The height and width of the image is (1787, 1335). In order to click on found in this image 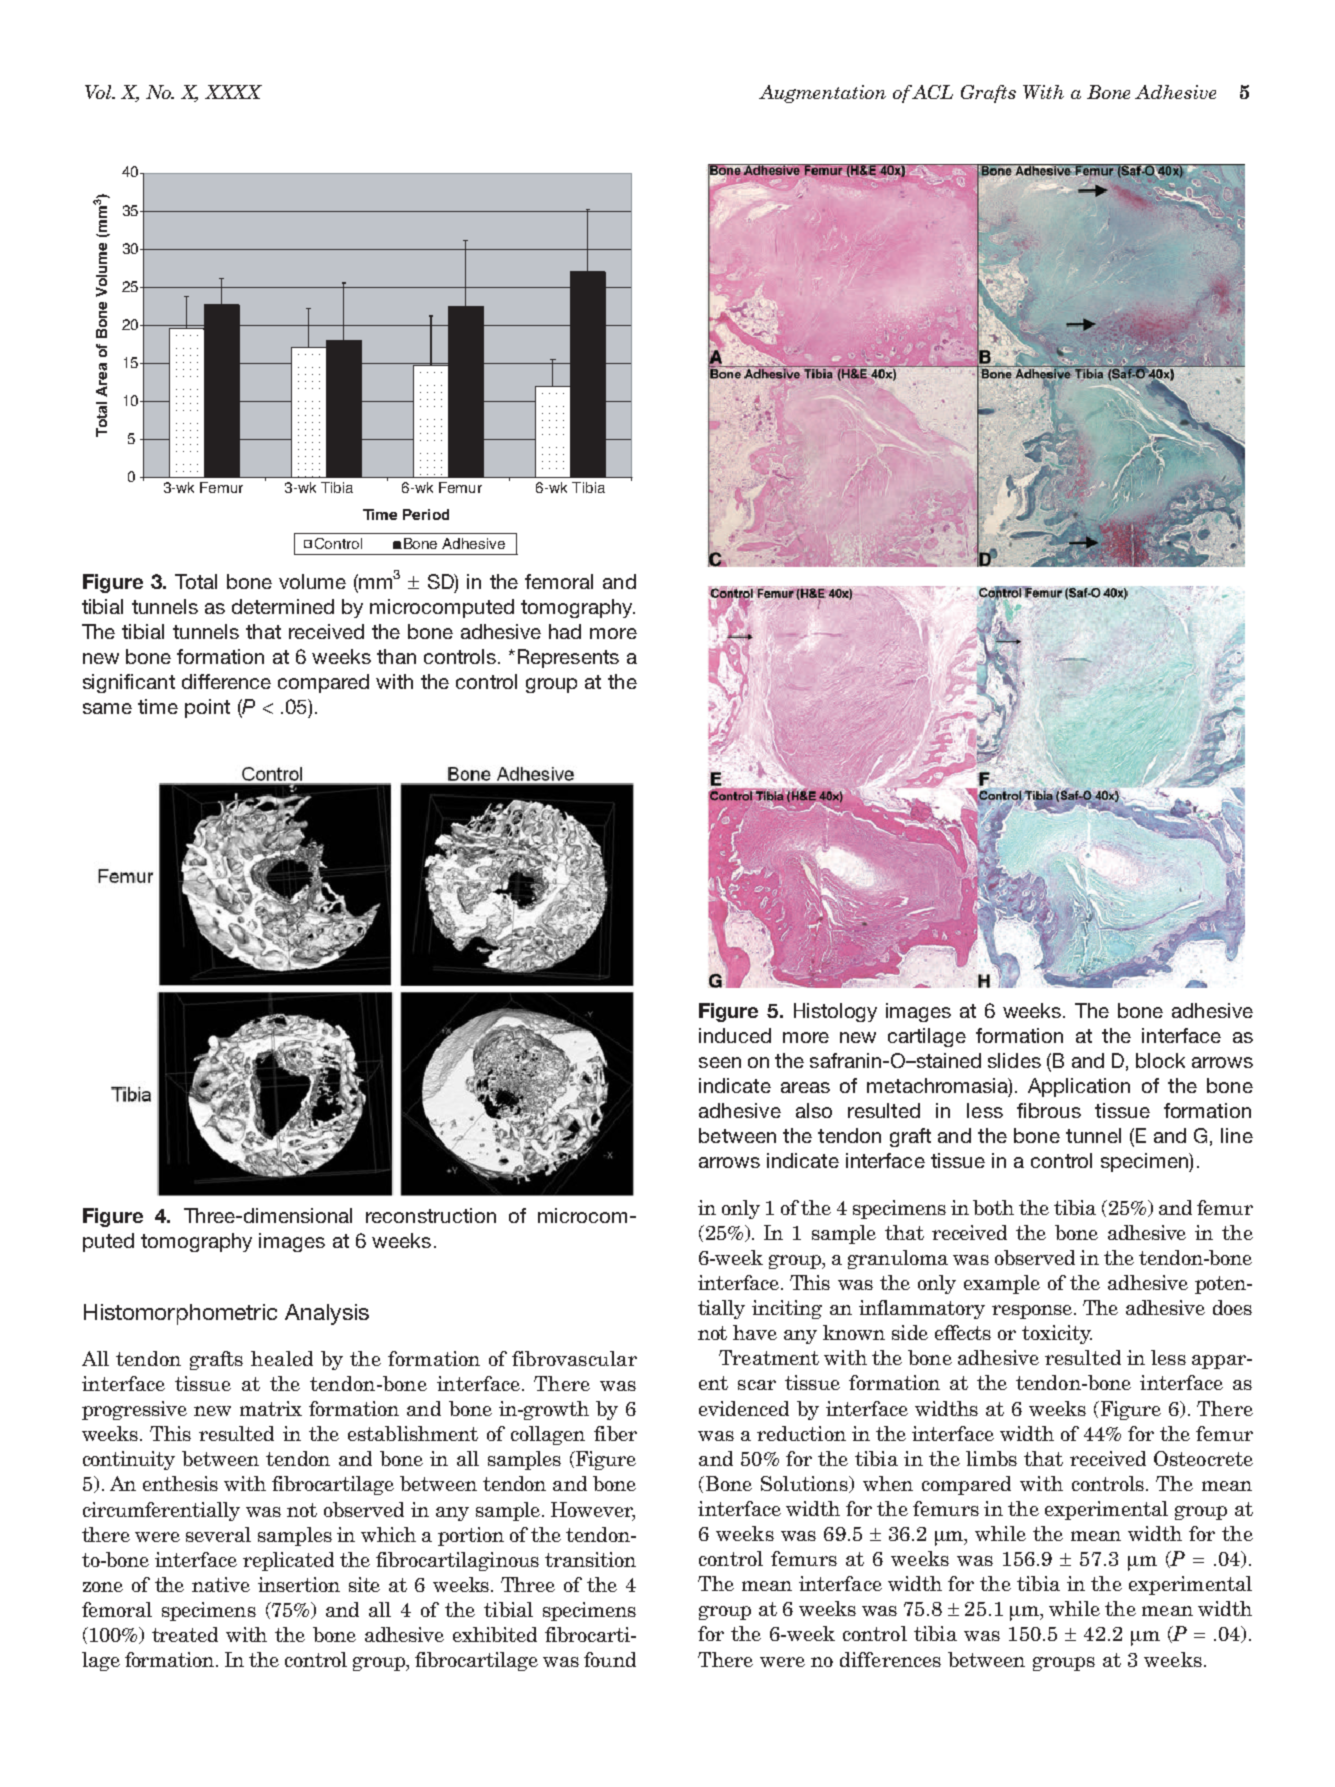, I will do `click(610, 1659)`.
